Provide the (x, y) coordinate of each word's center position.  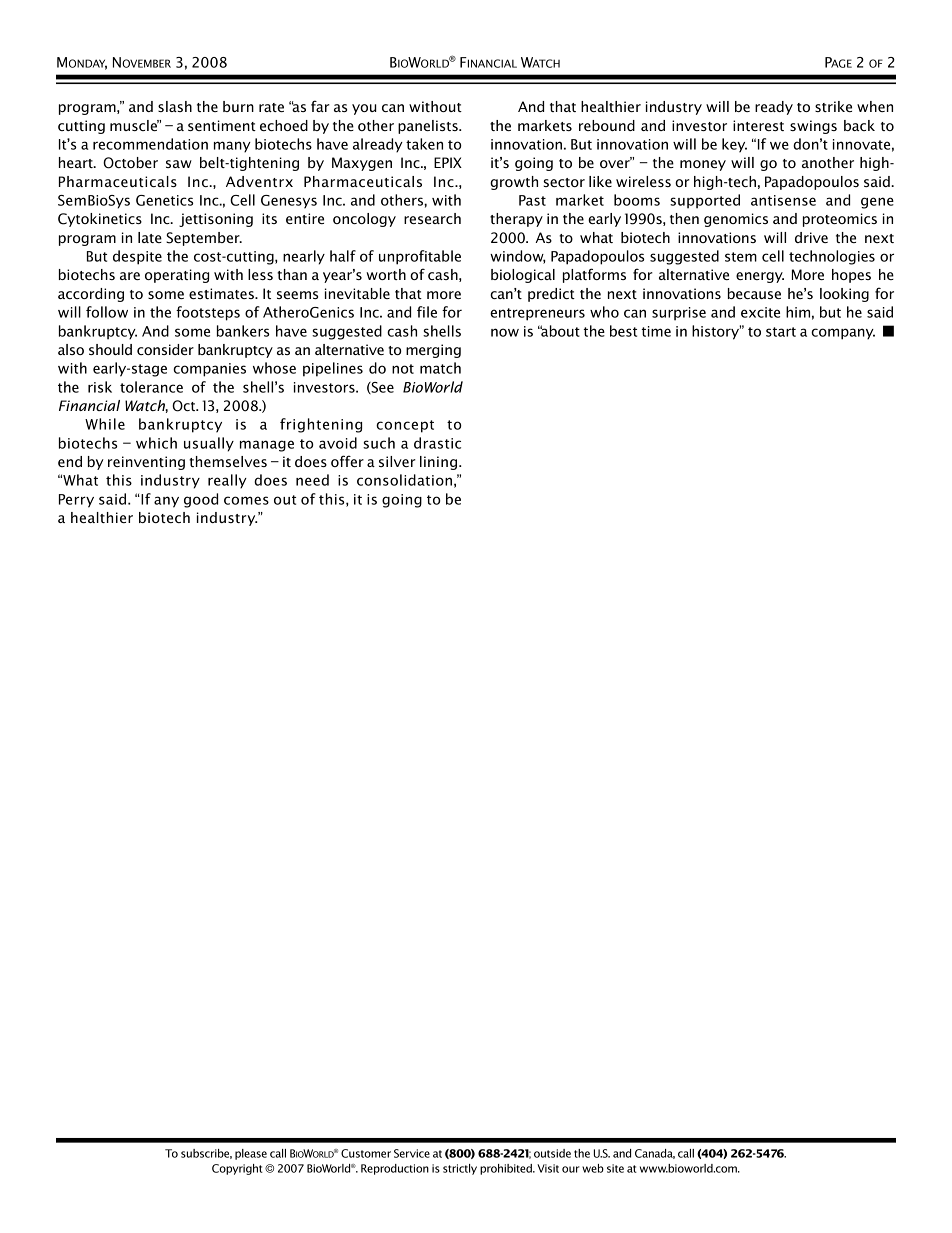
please (251, 1154)
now (505, 332)
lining (440, 463)
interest (758, 125)
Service (412, 1153)
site (615, 1168)
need (312, 480)
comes (246, 500)
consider (165, 349)
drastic (437, 443)
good (201, 500)
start (781, 332)
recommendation (150, 144)
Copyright (237, 1169)
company (843, 334)
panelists (429, 127)
